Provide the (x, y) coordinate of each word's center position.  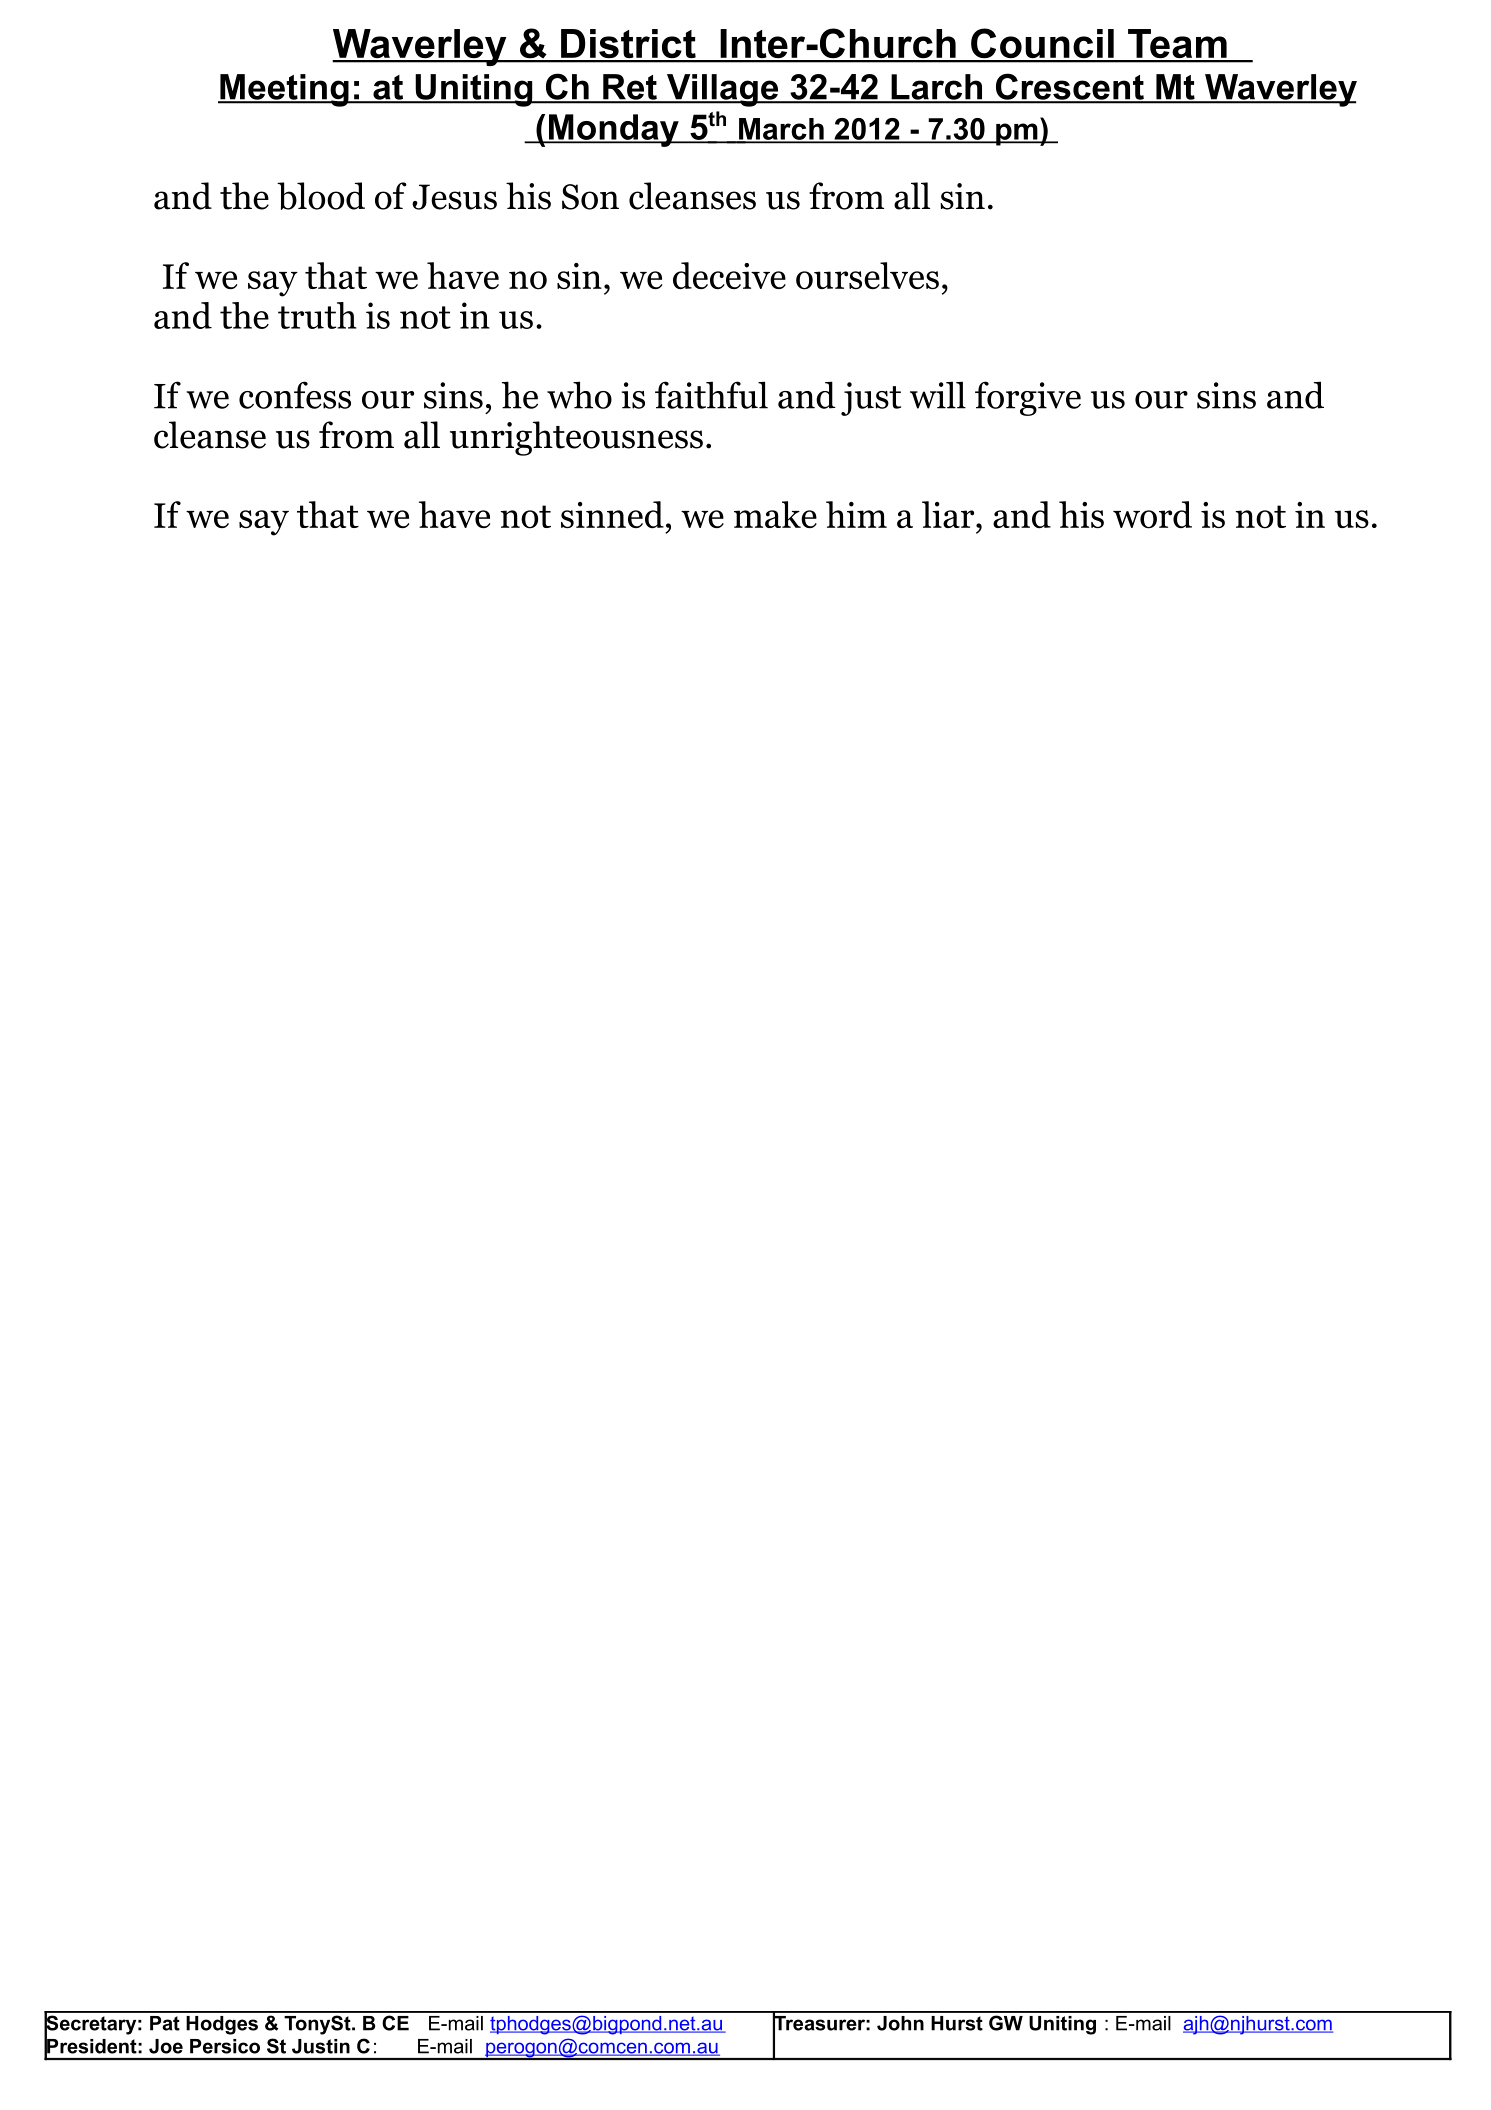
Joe (166, 2046)
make (775, 514)
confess (295, 395)
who (579, 395)
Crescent (1069, 88)
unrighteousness (576, 438)
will (938, 395)
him (856, 514)
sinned (612, 515)
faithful (711, 395)
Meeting (284, 90)
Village (723, 90)
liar (949, 514)
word (1152, 515)
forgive (1028, 398)
